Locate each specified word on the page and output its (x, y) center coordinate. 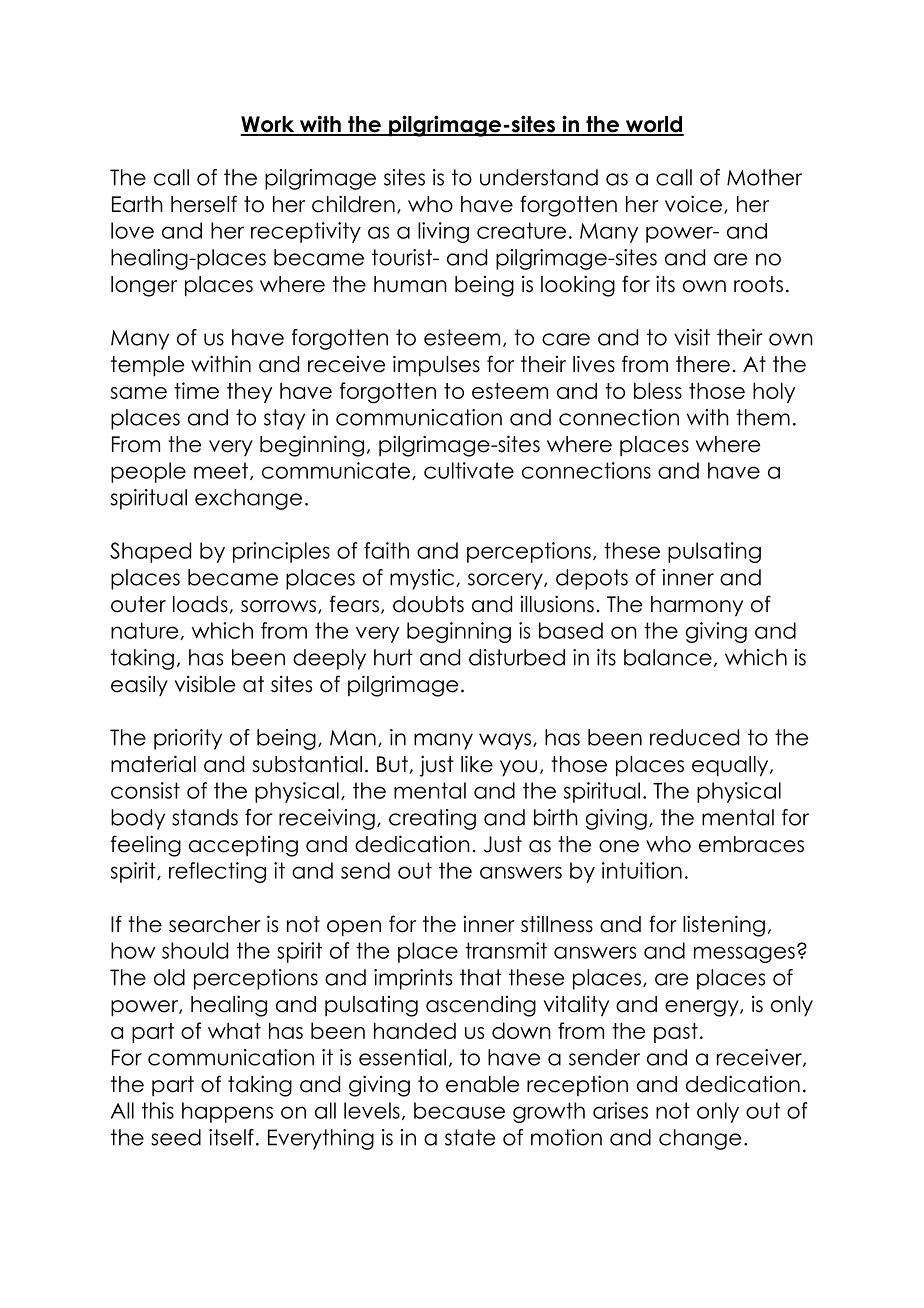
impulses (436, 366)
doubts (428, 604)
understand (539, 177)
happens (227, 1112)
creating (432, 819)
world (654, 125)
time (196, 390)
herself (204, 204)
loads (200, 604)
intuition (642, 870)
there (703, 364)
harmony (697, 606)
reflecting (217, 872)
